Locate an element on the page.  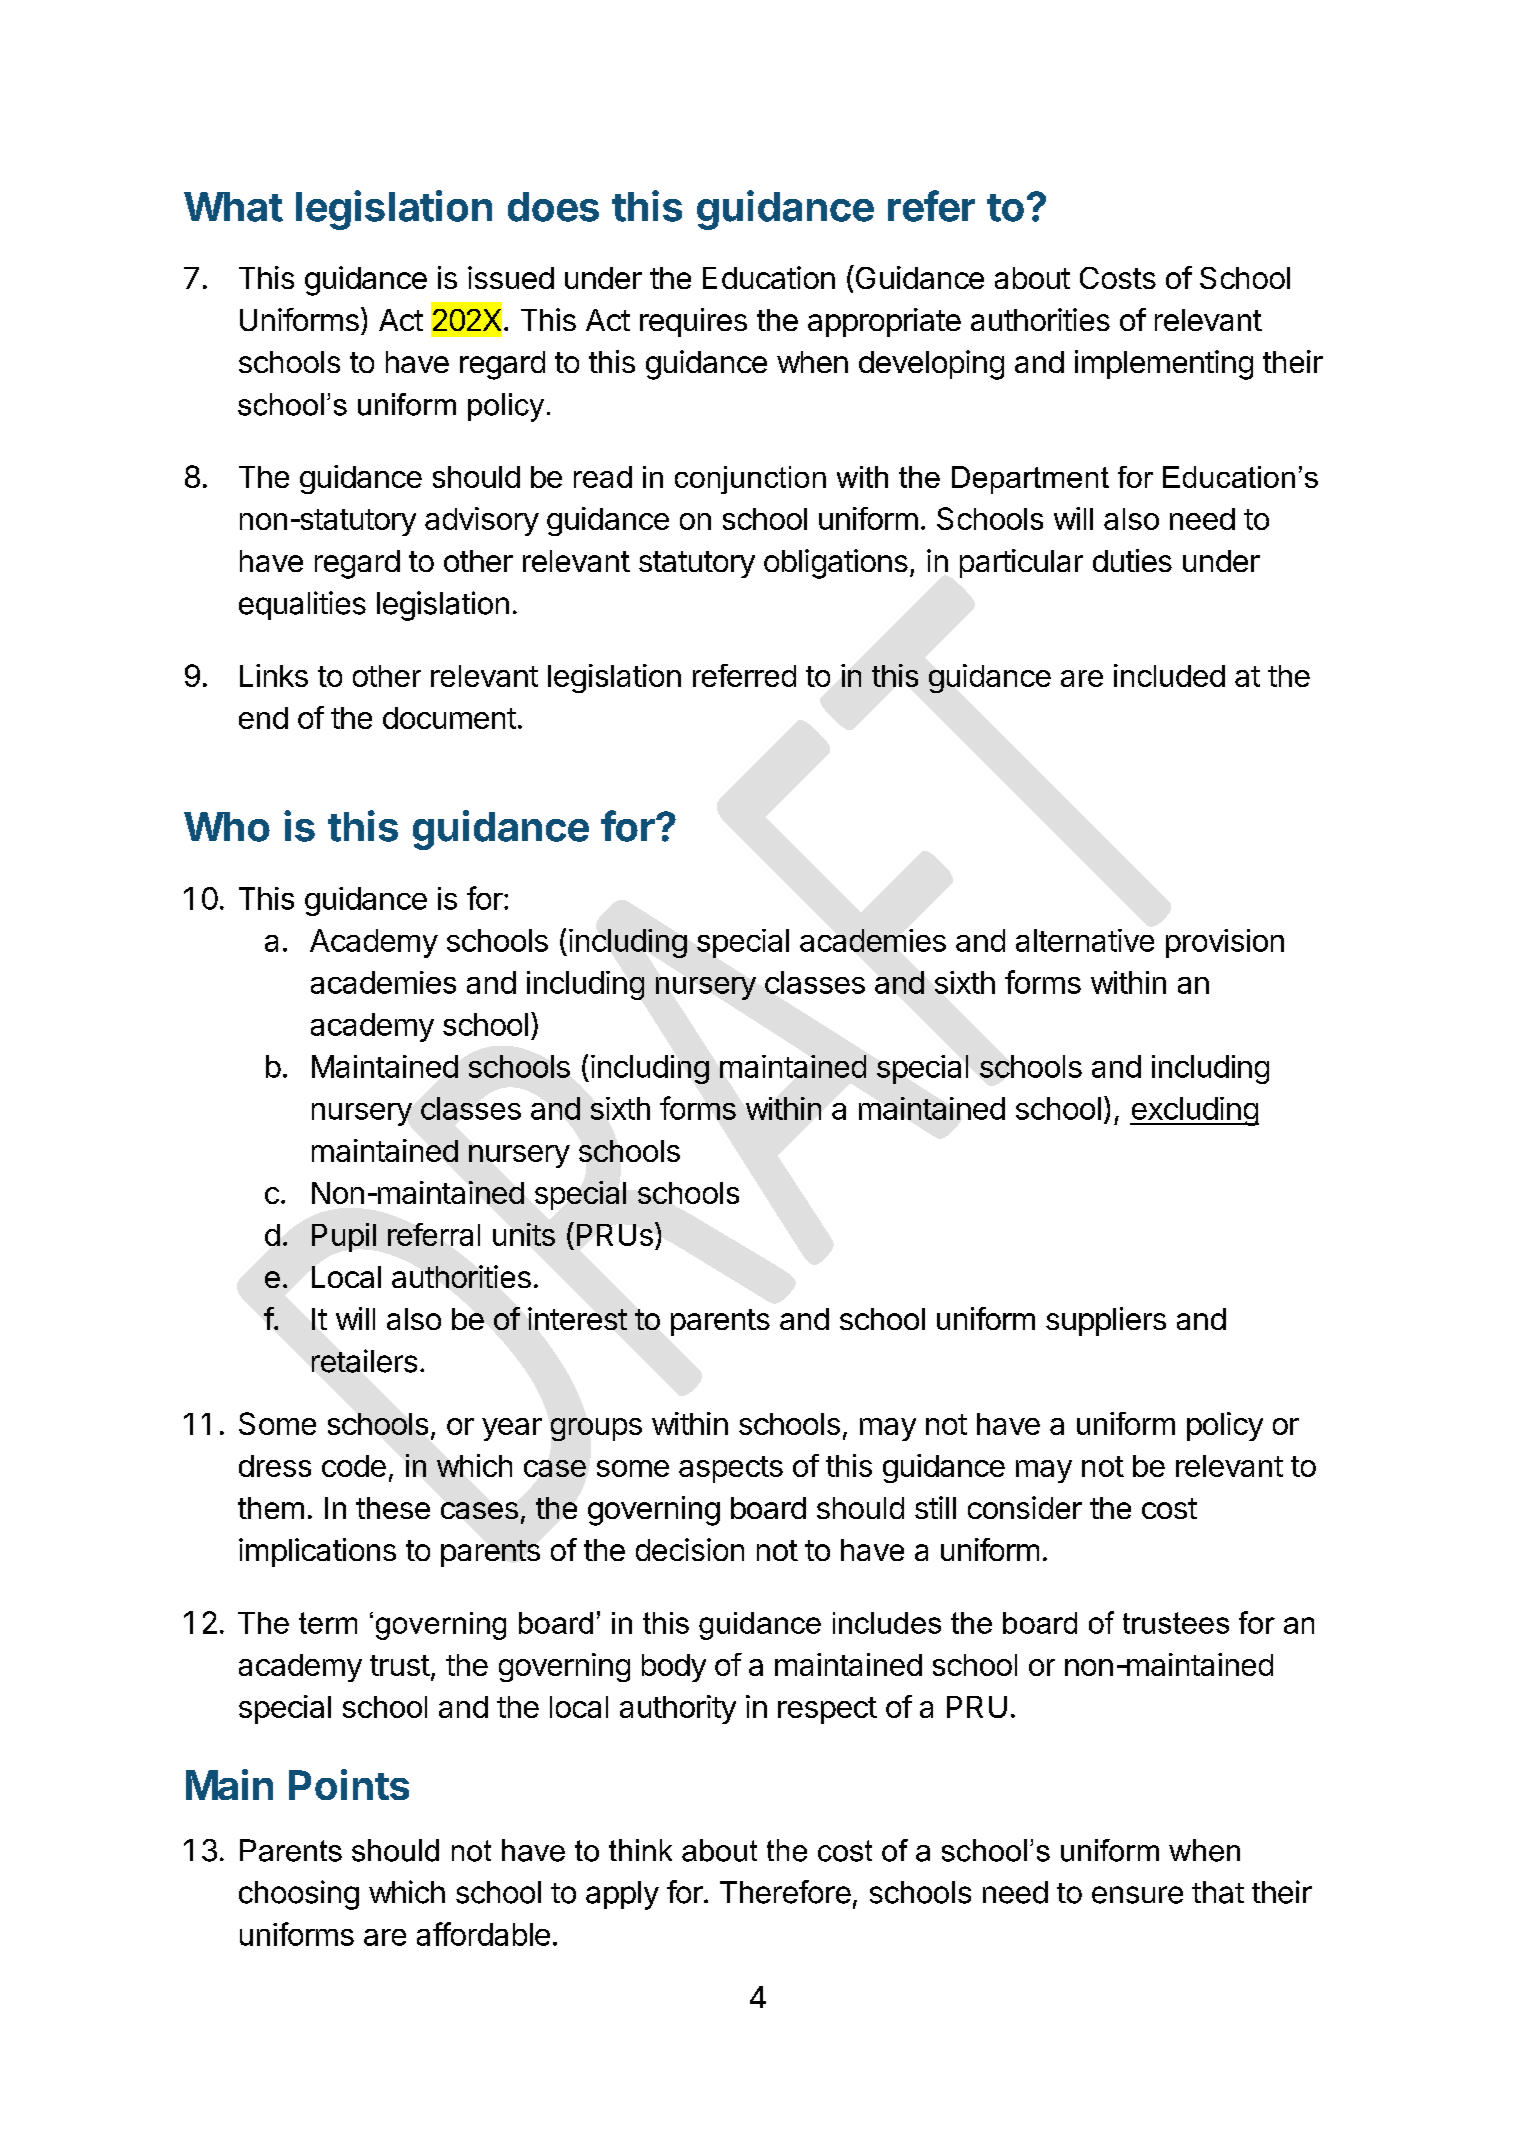
requires is located at coordinates (693, 322).
